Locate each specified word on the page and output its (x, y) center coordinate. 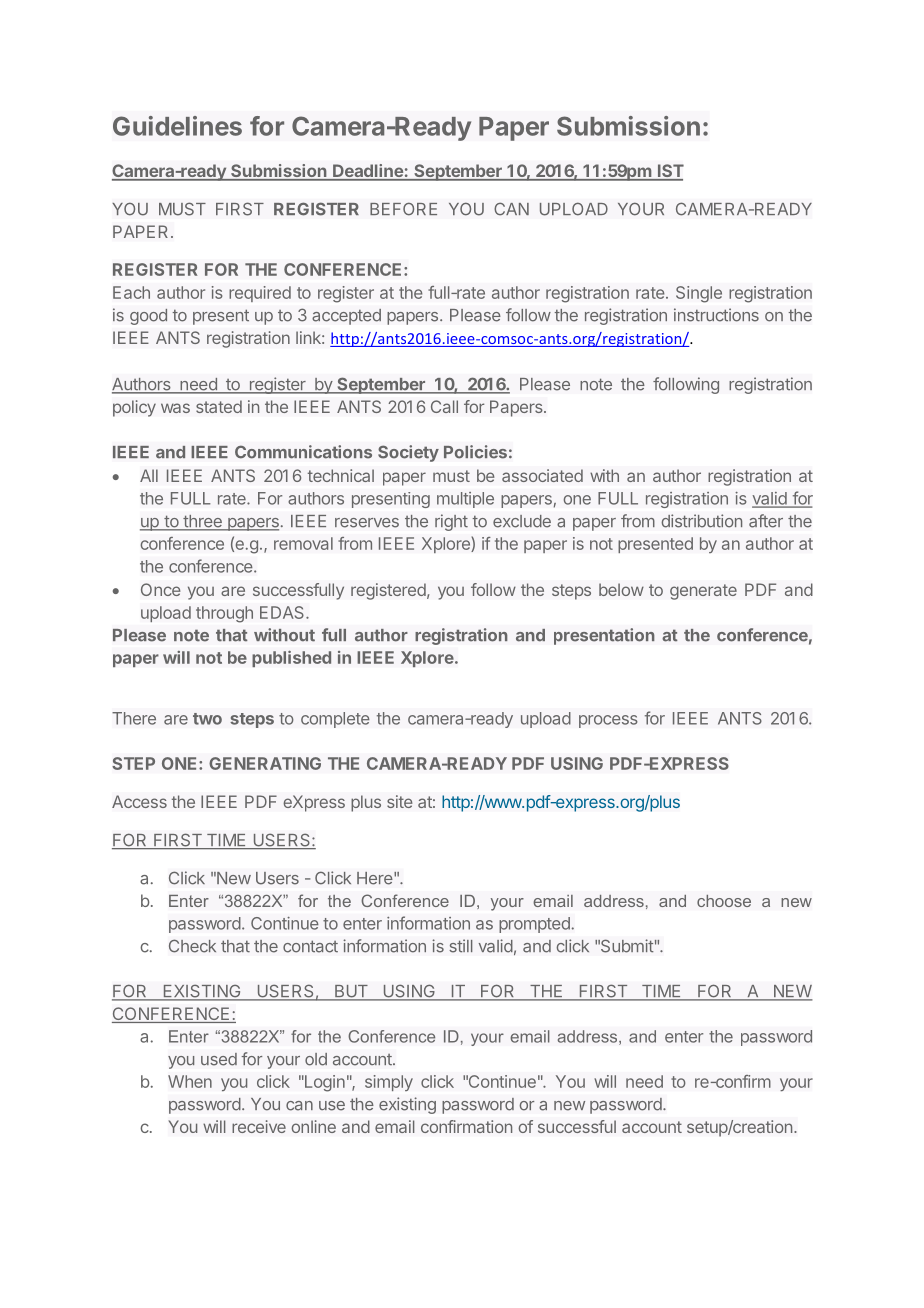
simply (389, 1083)
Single (699, 294)
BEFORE (403, 209)
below (621, 589)
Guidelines (177, 126)
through (224, 614)
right (451, 522)
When (190, 1081)
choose (724, 901)
